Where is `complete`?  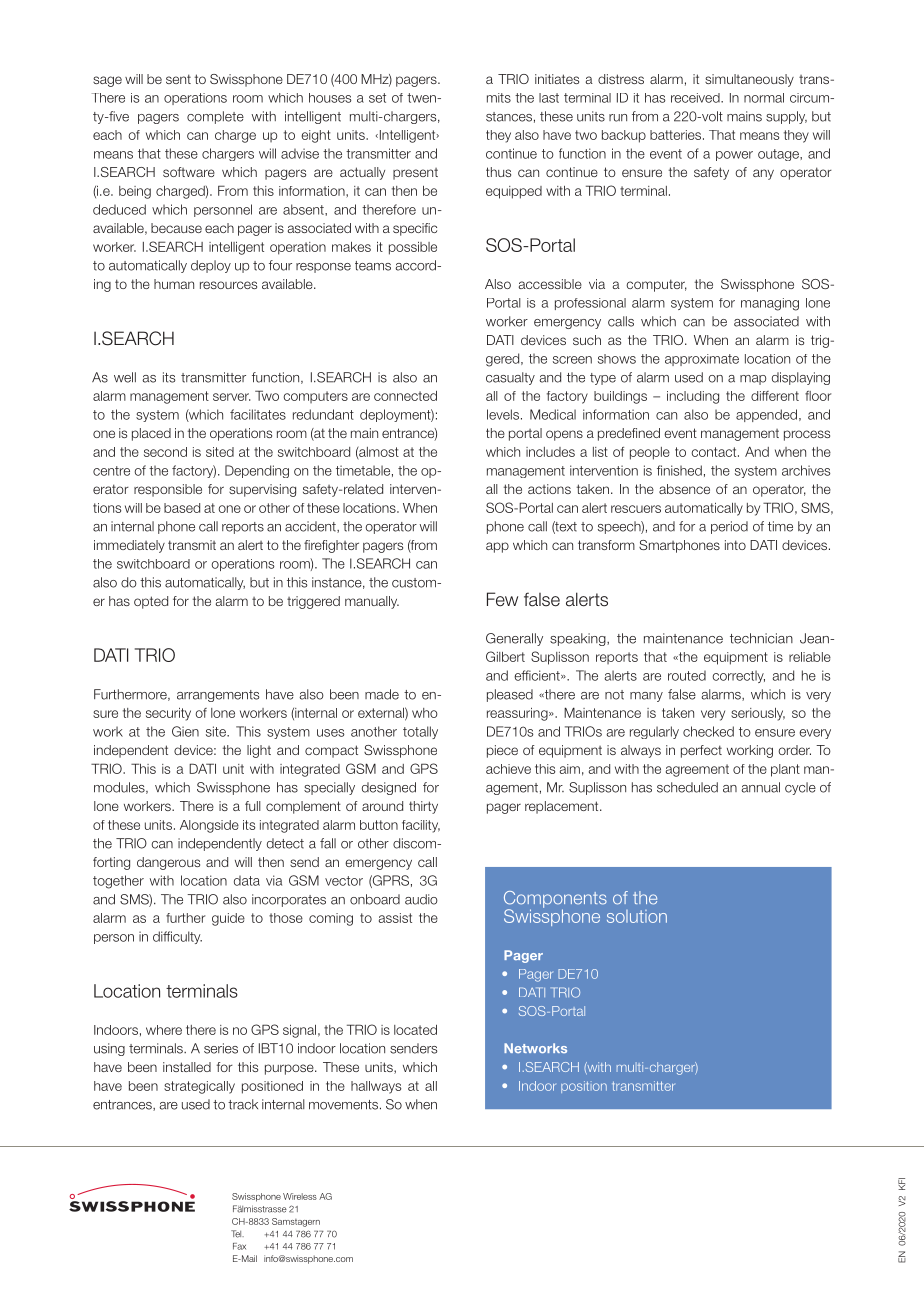
complete is located at coordinates (215, 117).
